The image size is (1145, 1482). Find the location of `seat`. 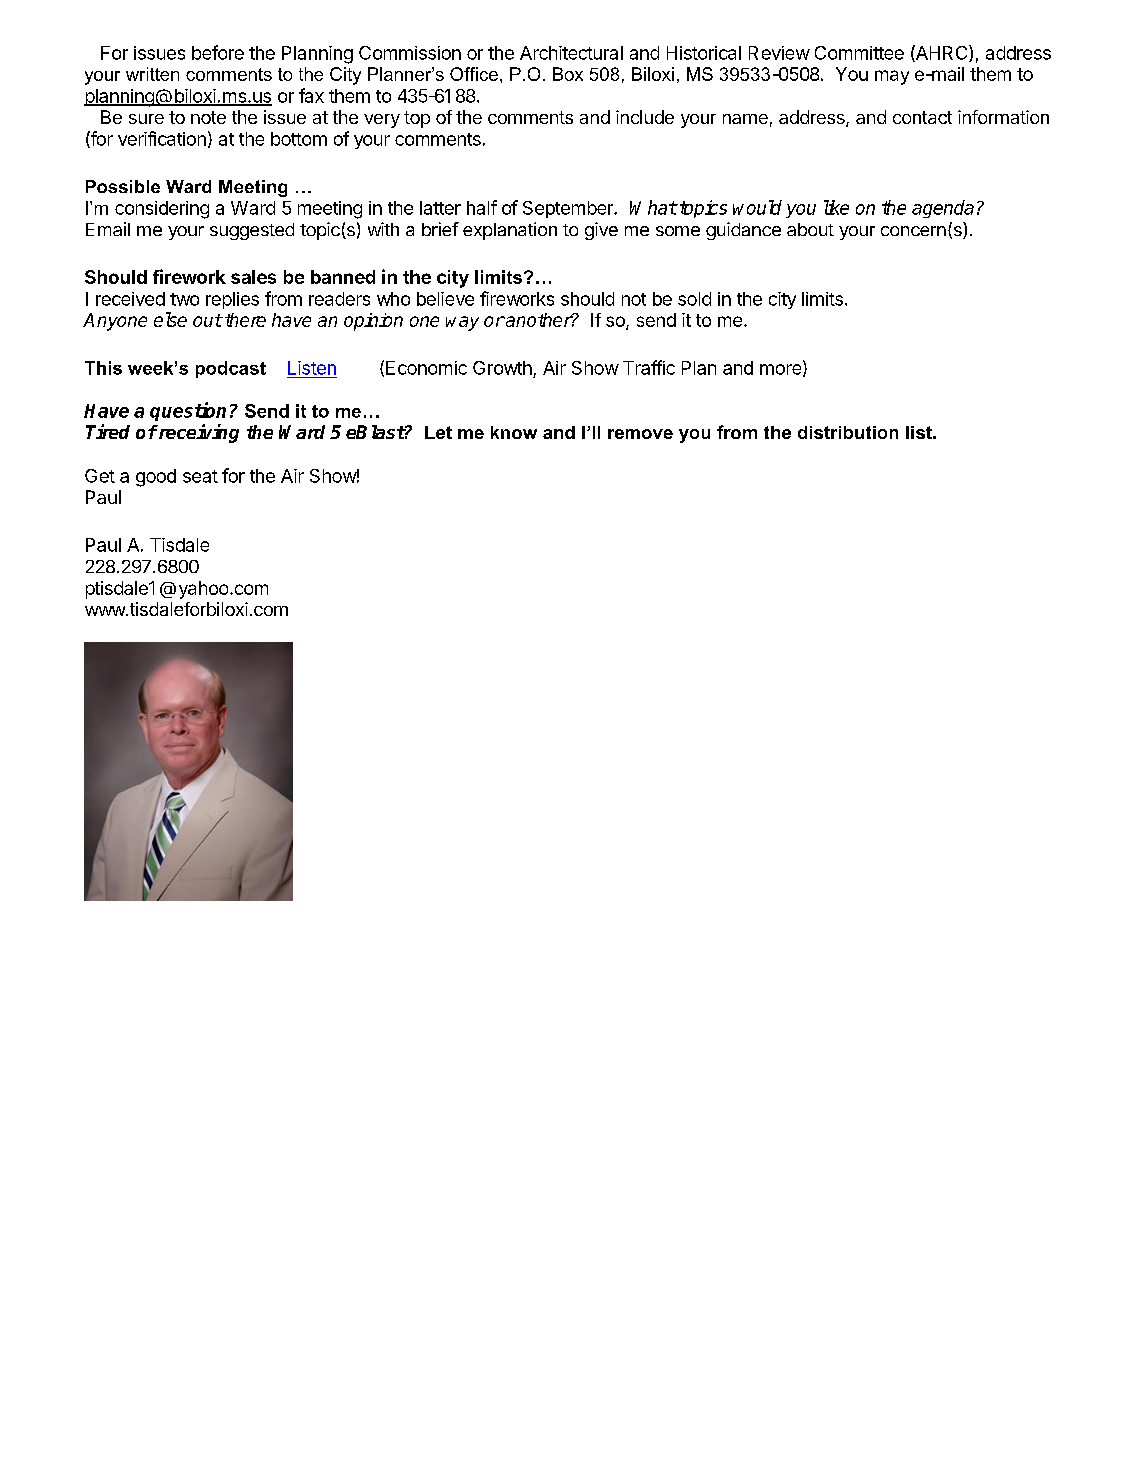

seat is located at coordinates (200, 476).
